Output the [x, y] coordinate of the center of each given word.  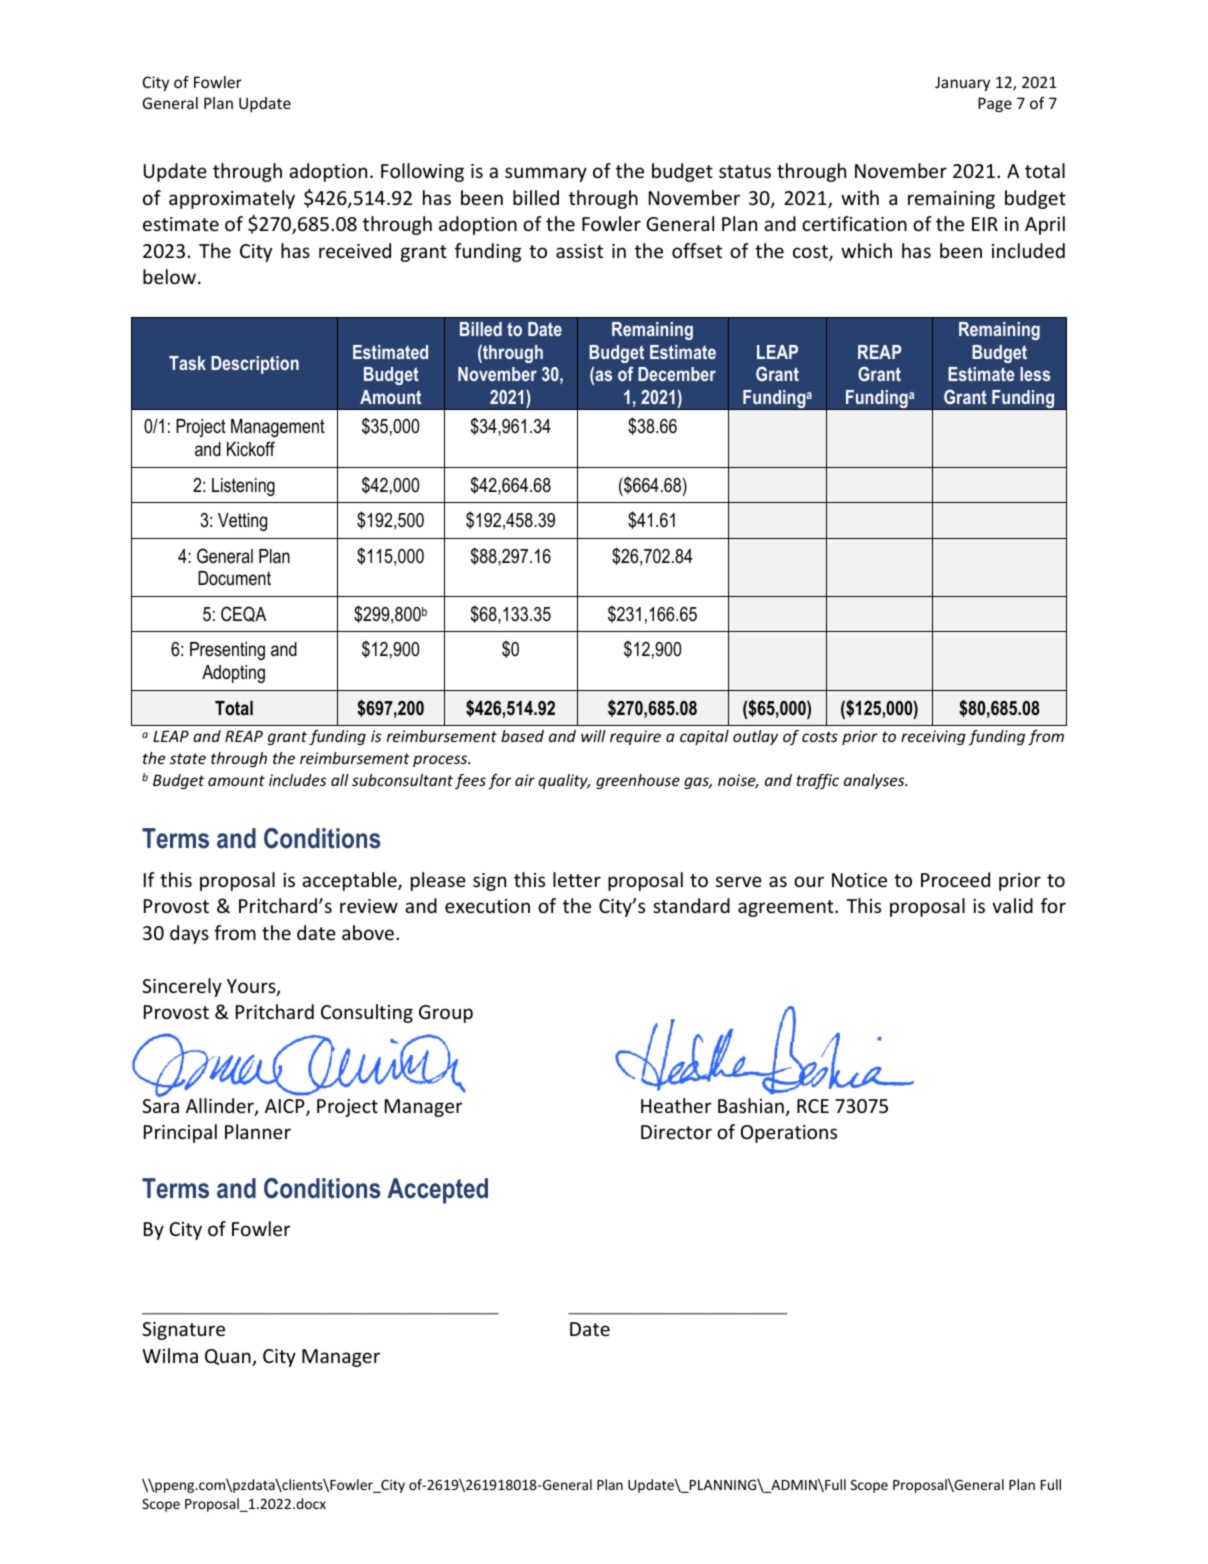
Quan [229, 1357]
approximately [232, 199]
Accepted [437, 1191]
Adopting [233, 674]
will [593, 736]
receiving [933, 737]
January [962, 83]
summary [546, 174]
